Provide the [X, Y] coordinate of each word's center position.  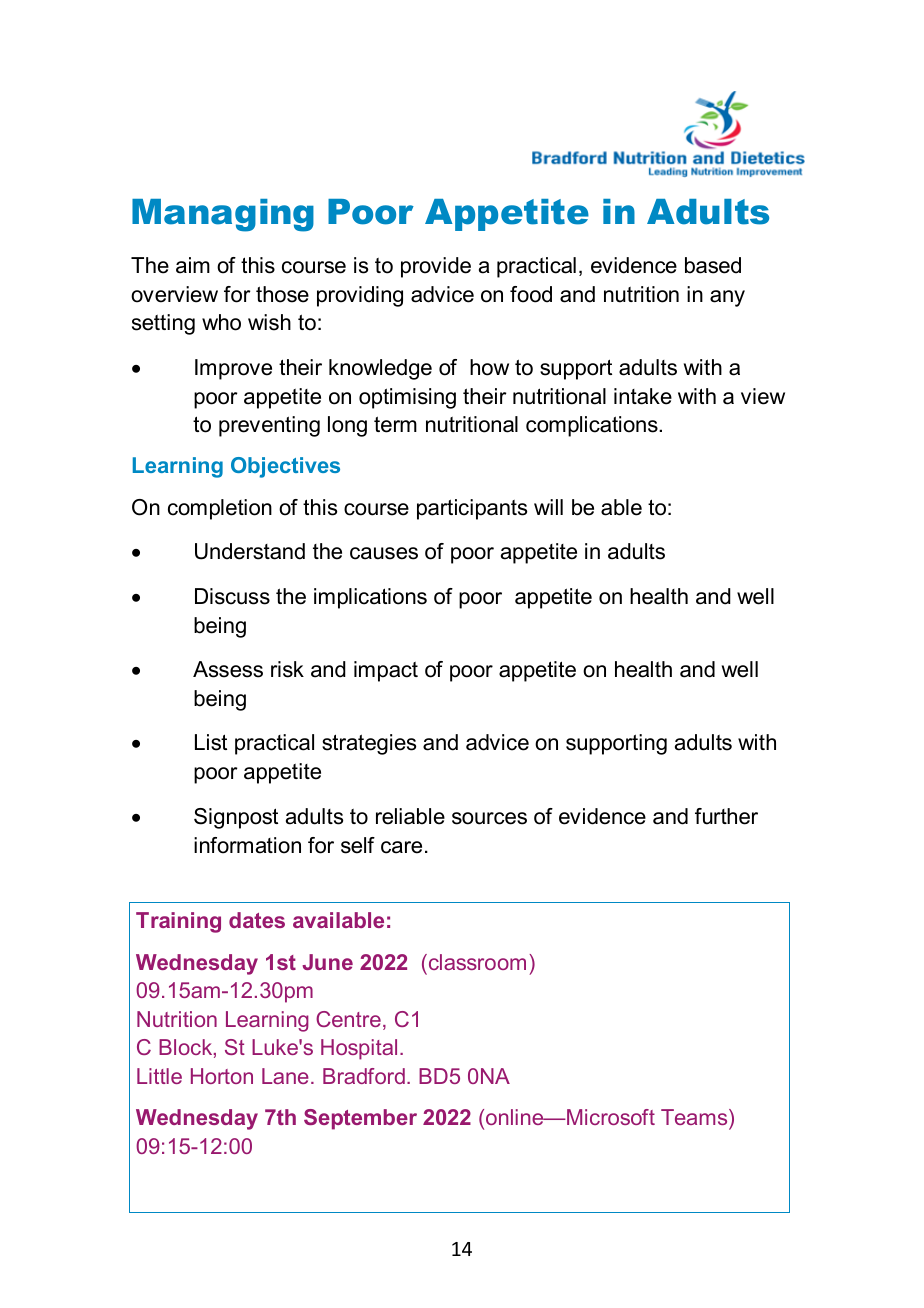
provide [436, 267]
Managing [223, 215]
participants [472, 509]
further [726, 816]
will [548, 507]
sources [489, 818]
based [713, 265]
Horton [222, 1076]
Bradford [364, 1076]
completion [220, 509]
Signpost [236, 818]
